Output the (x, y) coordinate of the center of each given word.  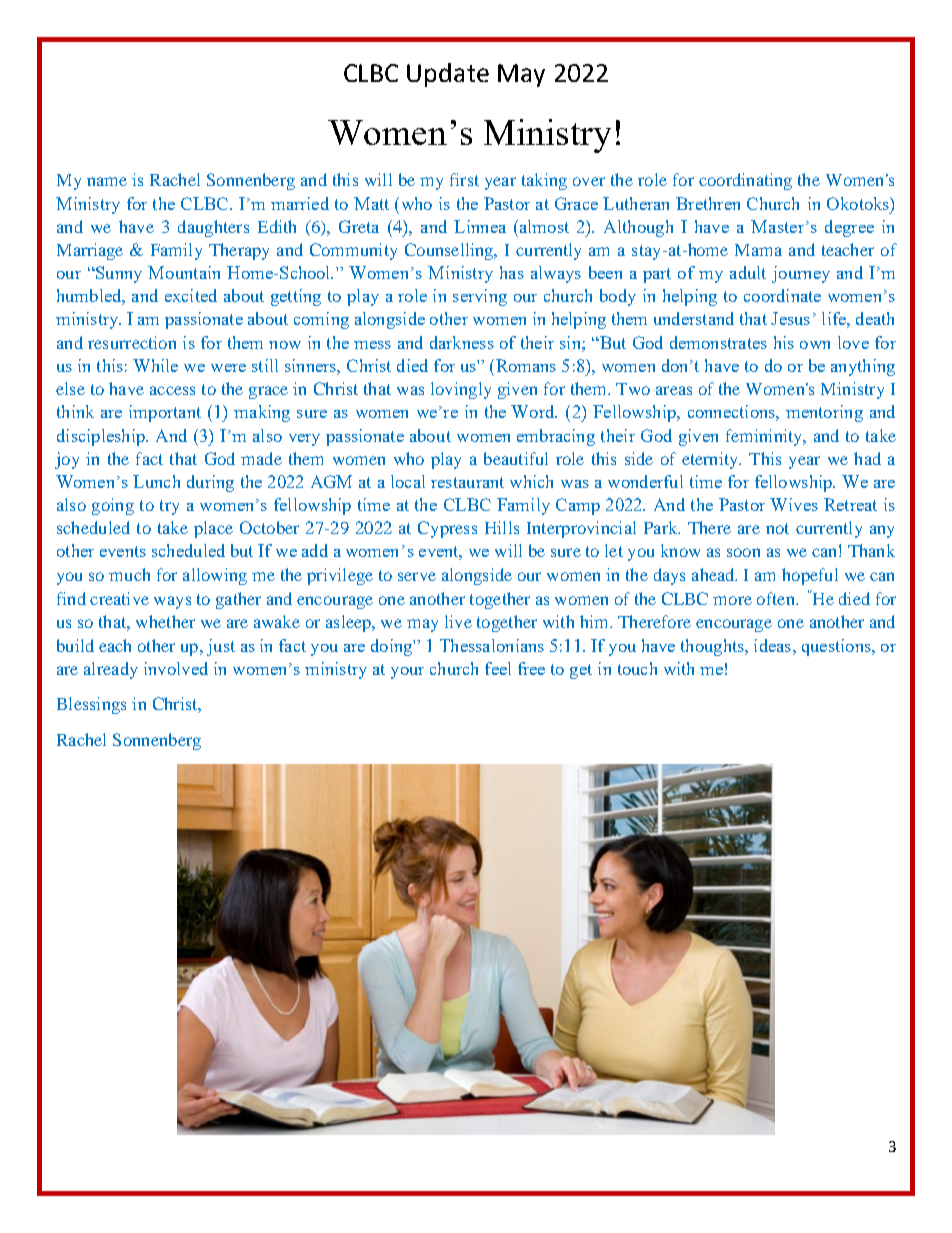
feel (498, 668)
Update (448, 75)
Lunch (156, 481)
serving (480, 297)
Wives (794, 504)
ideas (774, 645)
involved (176, 668)
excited (191, 295)
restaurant (467, 482)
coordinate (782, 295)
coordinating (745, 181)
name (107, 181)
